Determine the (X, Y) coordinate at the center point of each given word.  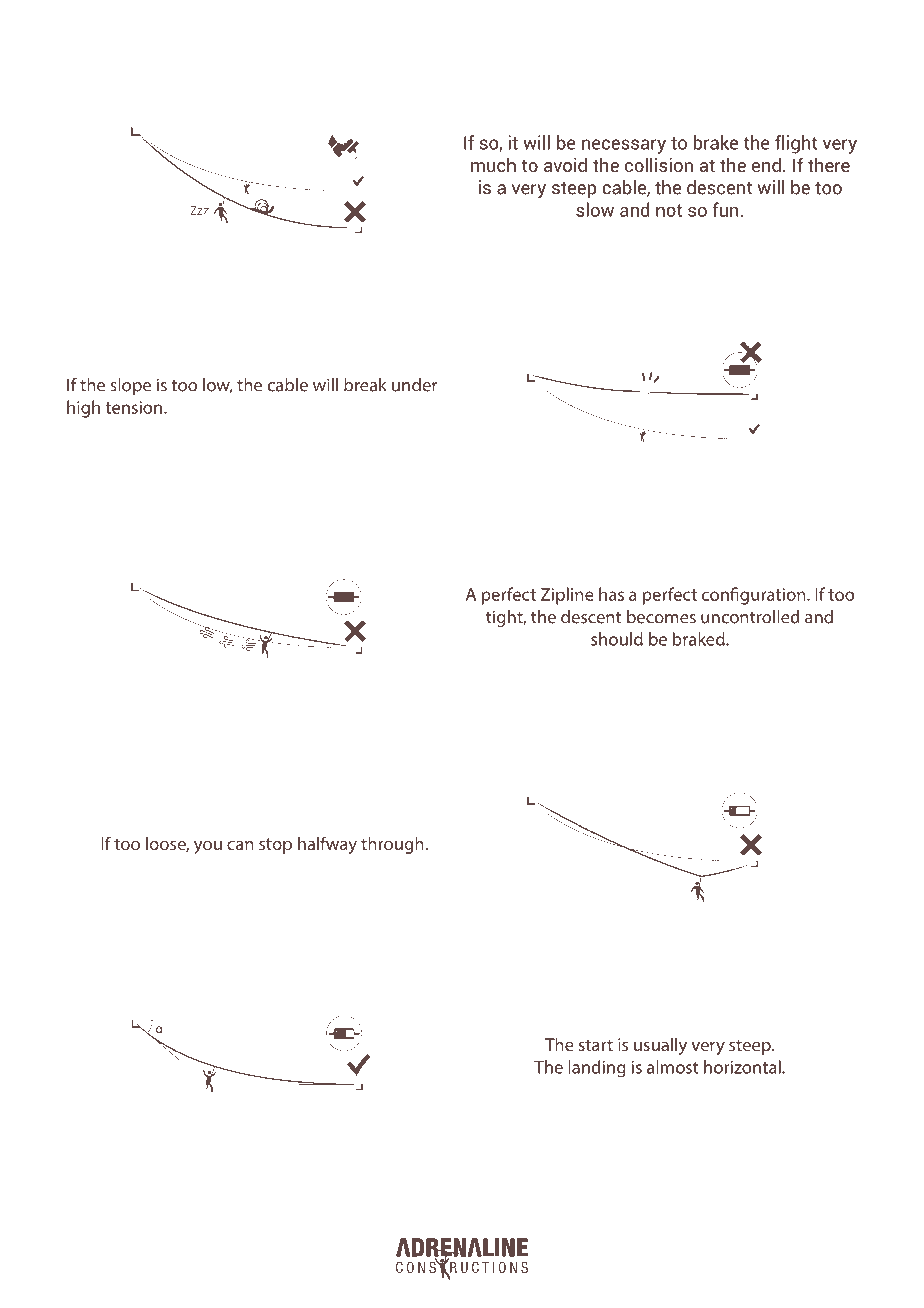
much (493, 165)
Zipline (567, 596)
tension (135, 407)
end (766, 165)
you (208, 847)
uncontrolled (750, 617)
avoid (565, 165)
